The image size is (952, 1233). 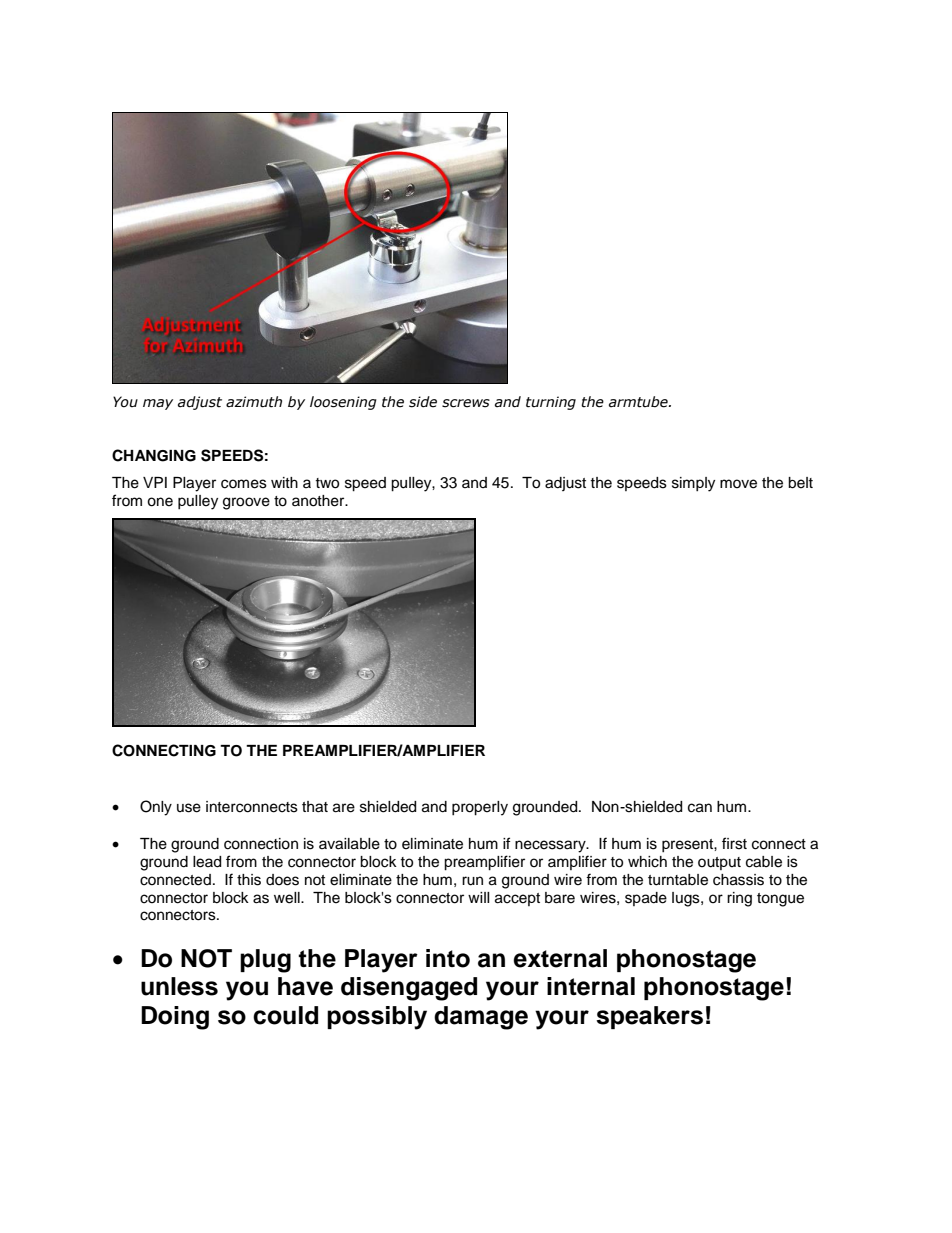 What do you see at coordinates (700, 808) in the document?
I see `can` at bounding box center [700, 808].
